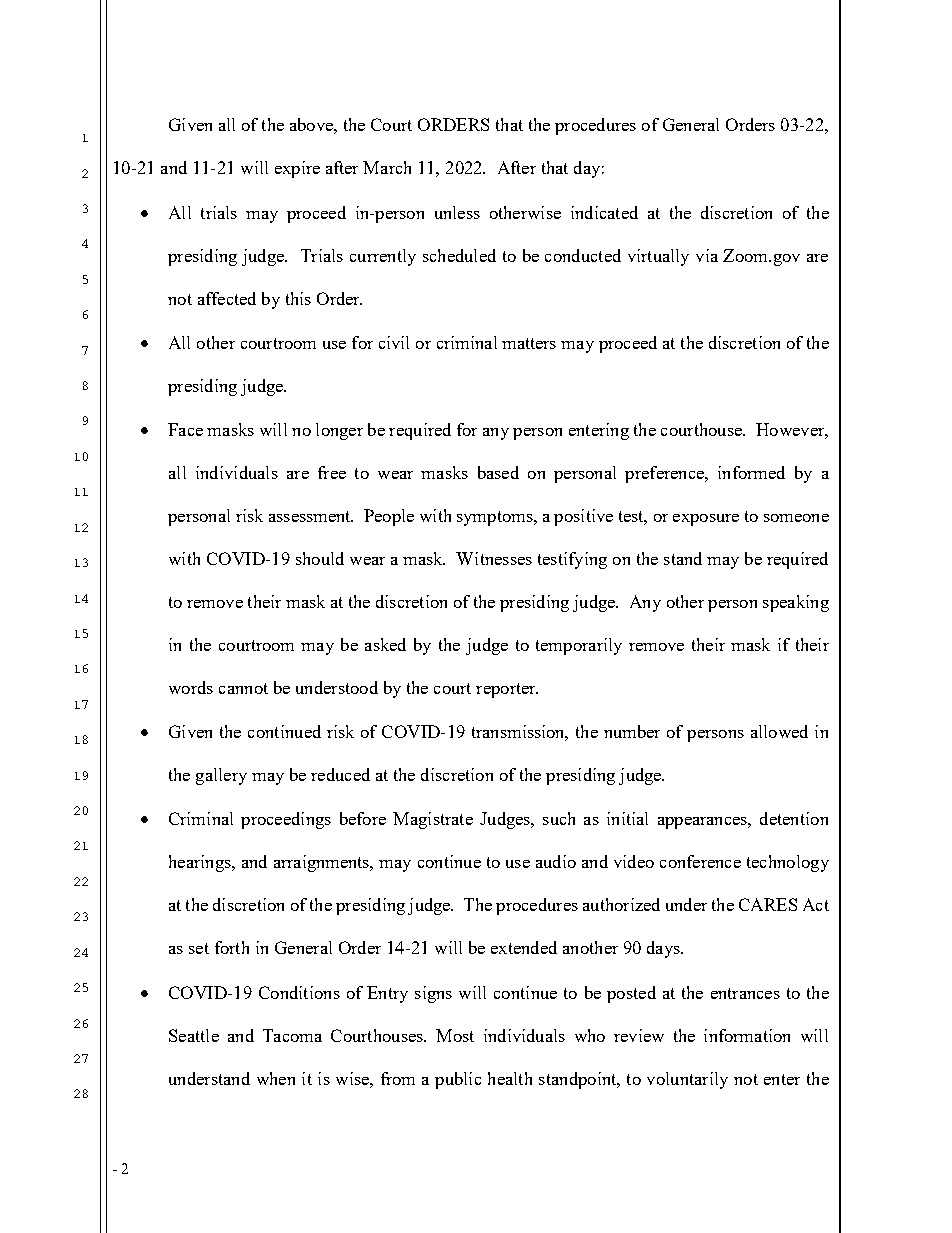 Image resolution: width=952 pixels, height=1233 pixels. What do you see at coordinates (779, 731) in the screenshot?
I see `allowed` at bounding box center [779, 731].
